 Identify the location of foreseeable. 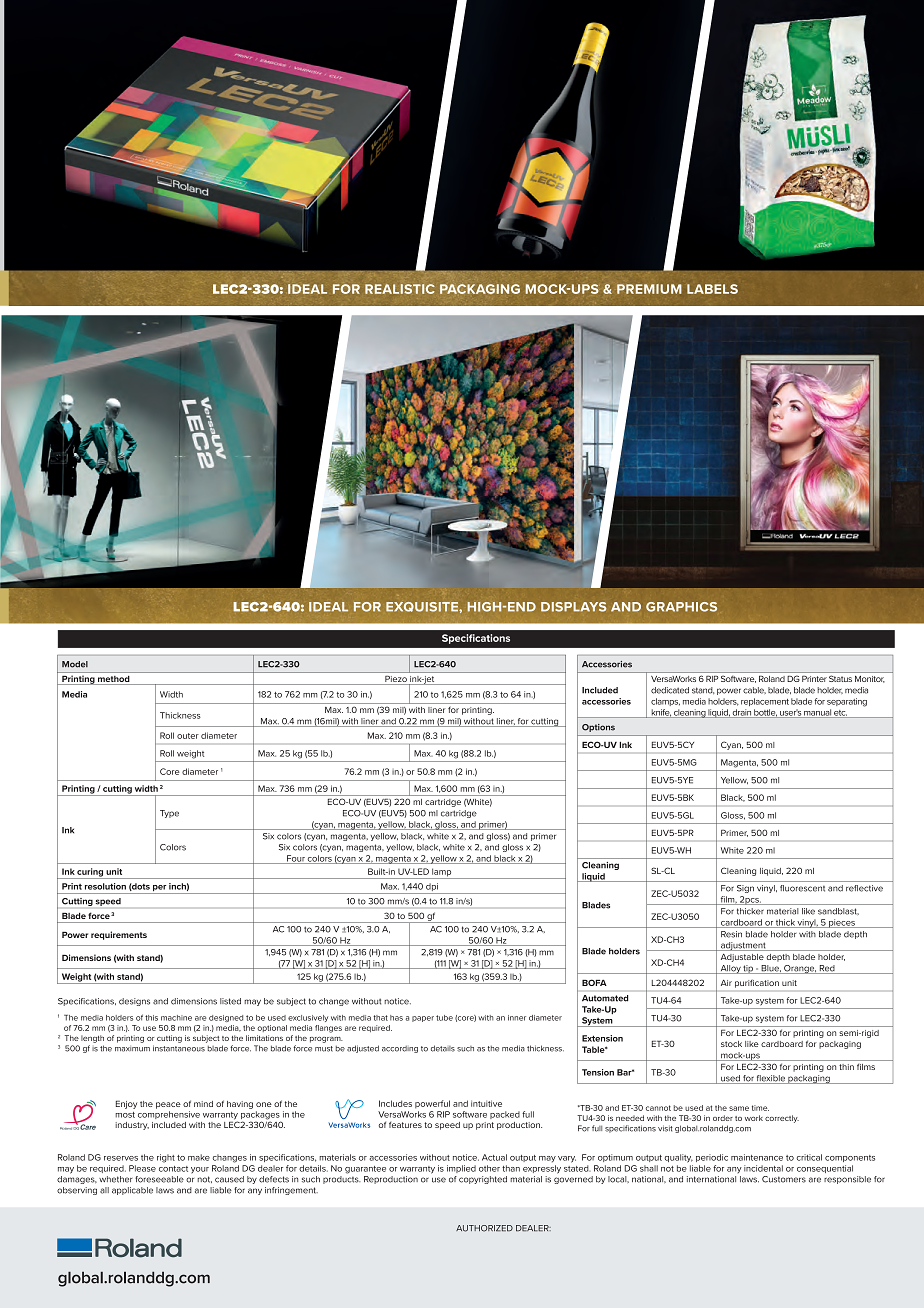
(159, 1179).
